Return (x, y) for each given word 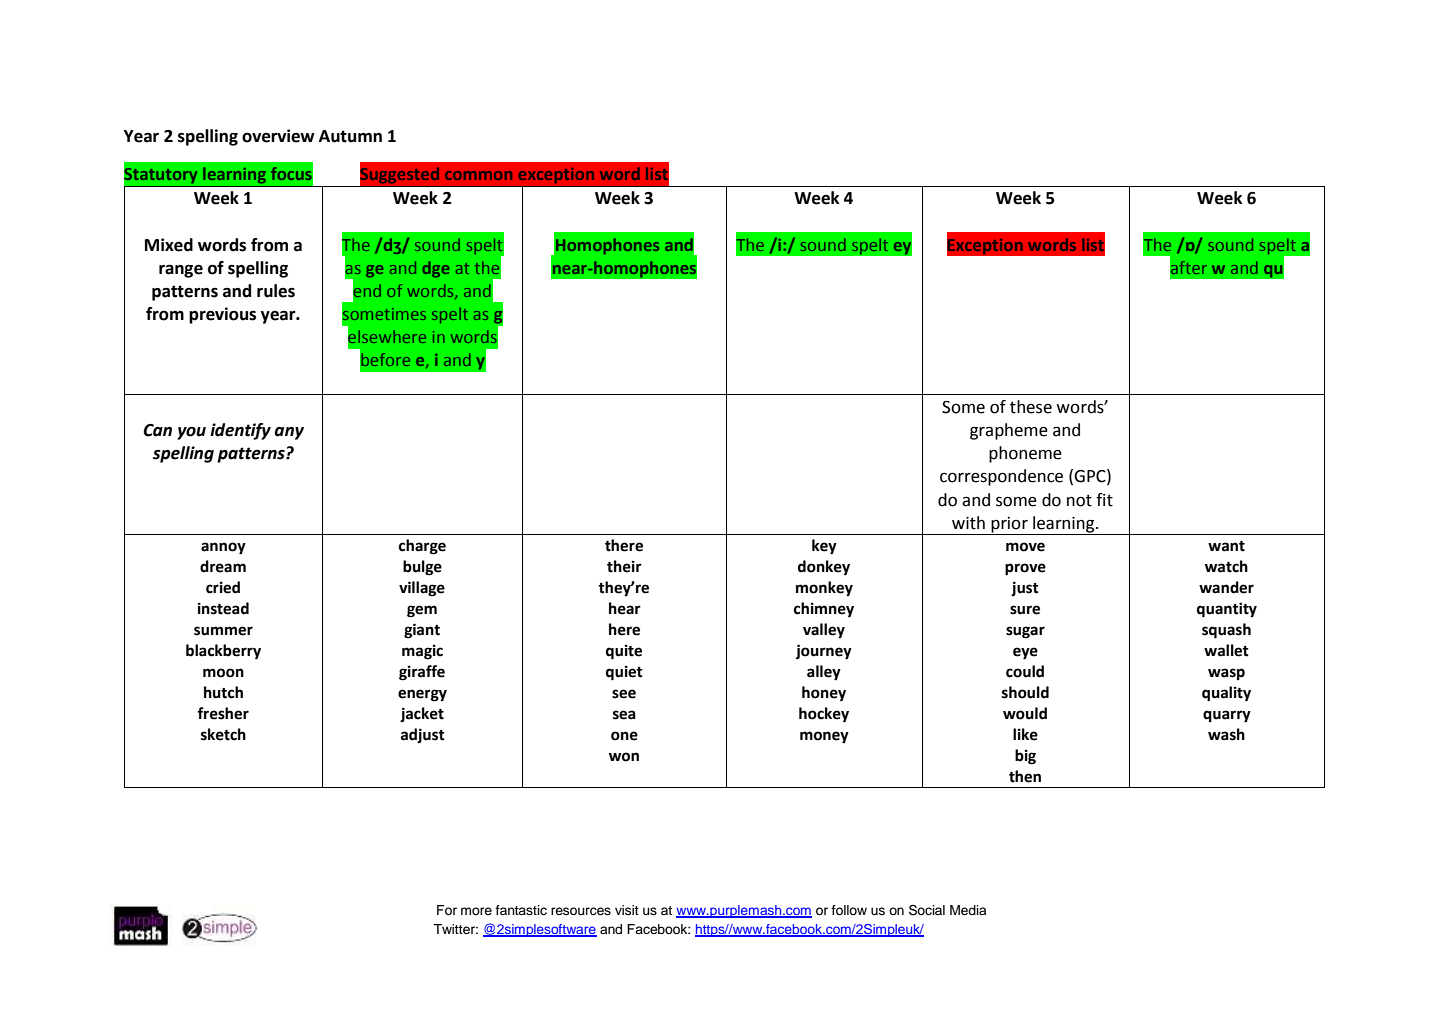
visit (627, 910)
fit (1104, 500)
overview (278, 136)
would (1025, 713)
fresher (223, 713)
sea (624, 715)
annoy (223, 548)
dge (435, 269)
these (1031, 407)
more (476, 911)
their (624, 566)
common (478, 175)
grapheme (1009, 431)
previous (222, 315)
